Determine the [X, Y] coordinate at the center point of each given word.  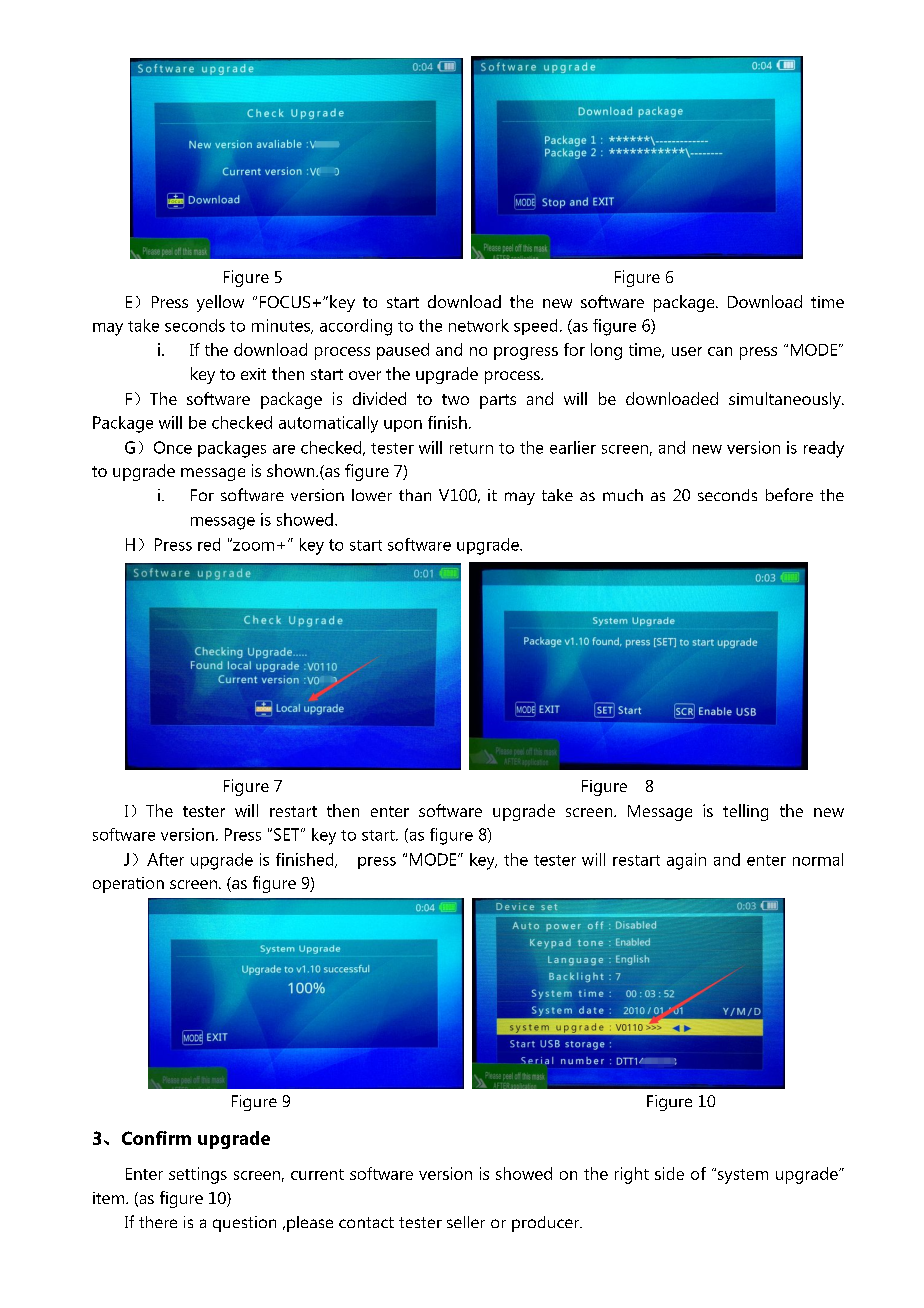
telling [745, 812]
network [479, 325]
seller [466, 1222]
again [686, 861]
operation [128, 885]
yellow [220, 303]
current [317, 1174]
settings [198, 1175]
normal [818, 859]
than [415, 495]
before [789, 494]
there [158, 1222]
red [209, 544]
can [720, 351]
